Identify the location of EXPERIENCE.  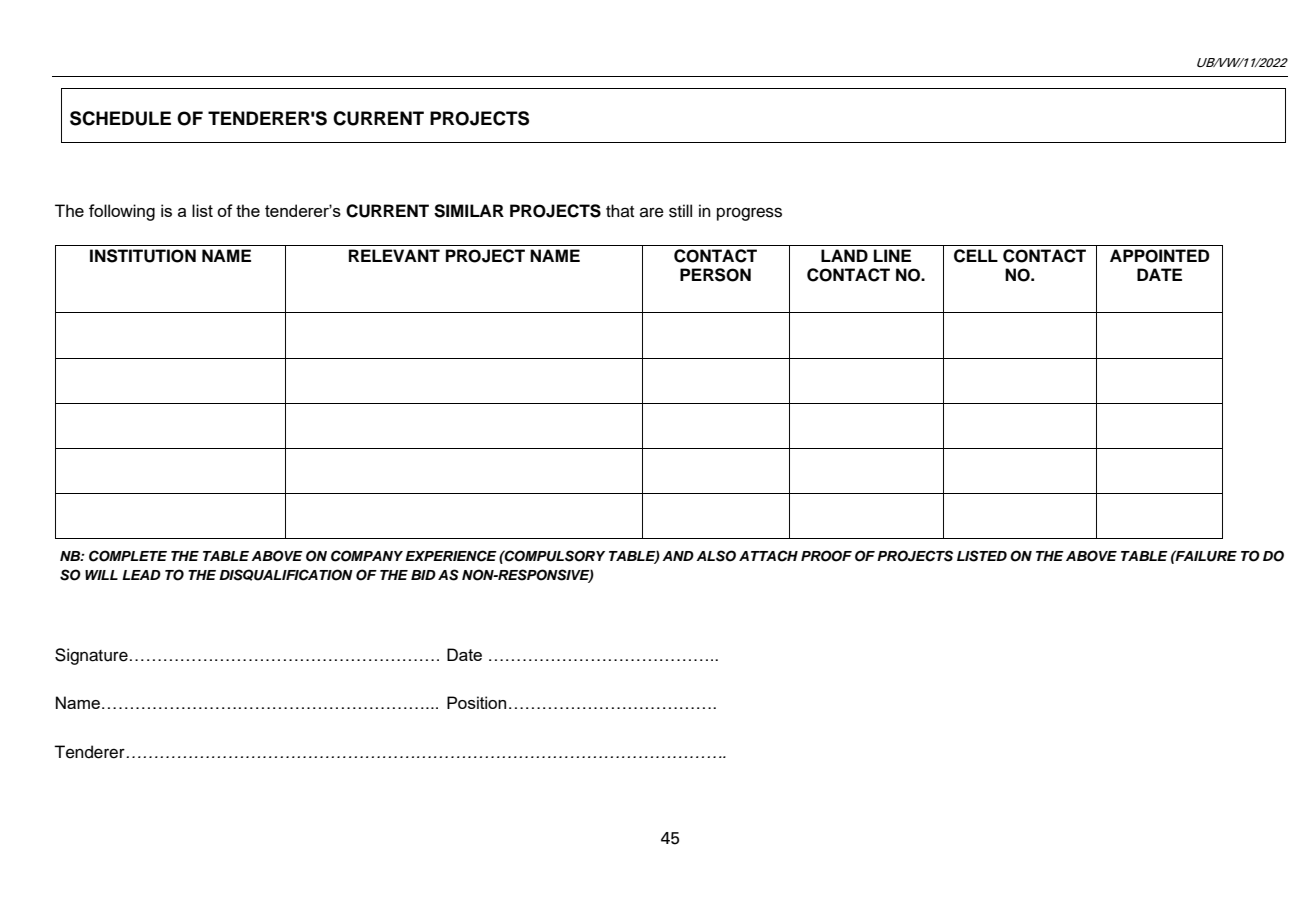
(451, 556).
